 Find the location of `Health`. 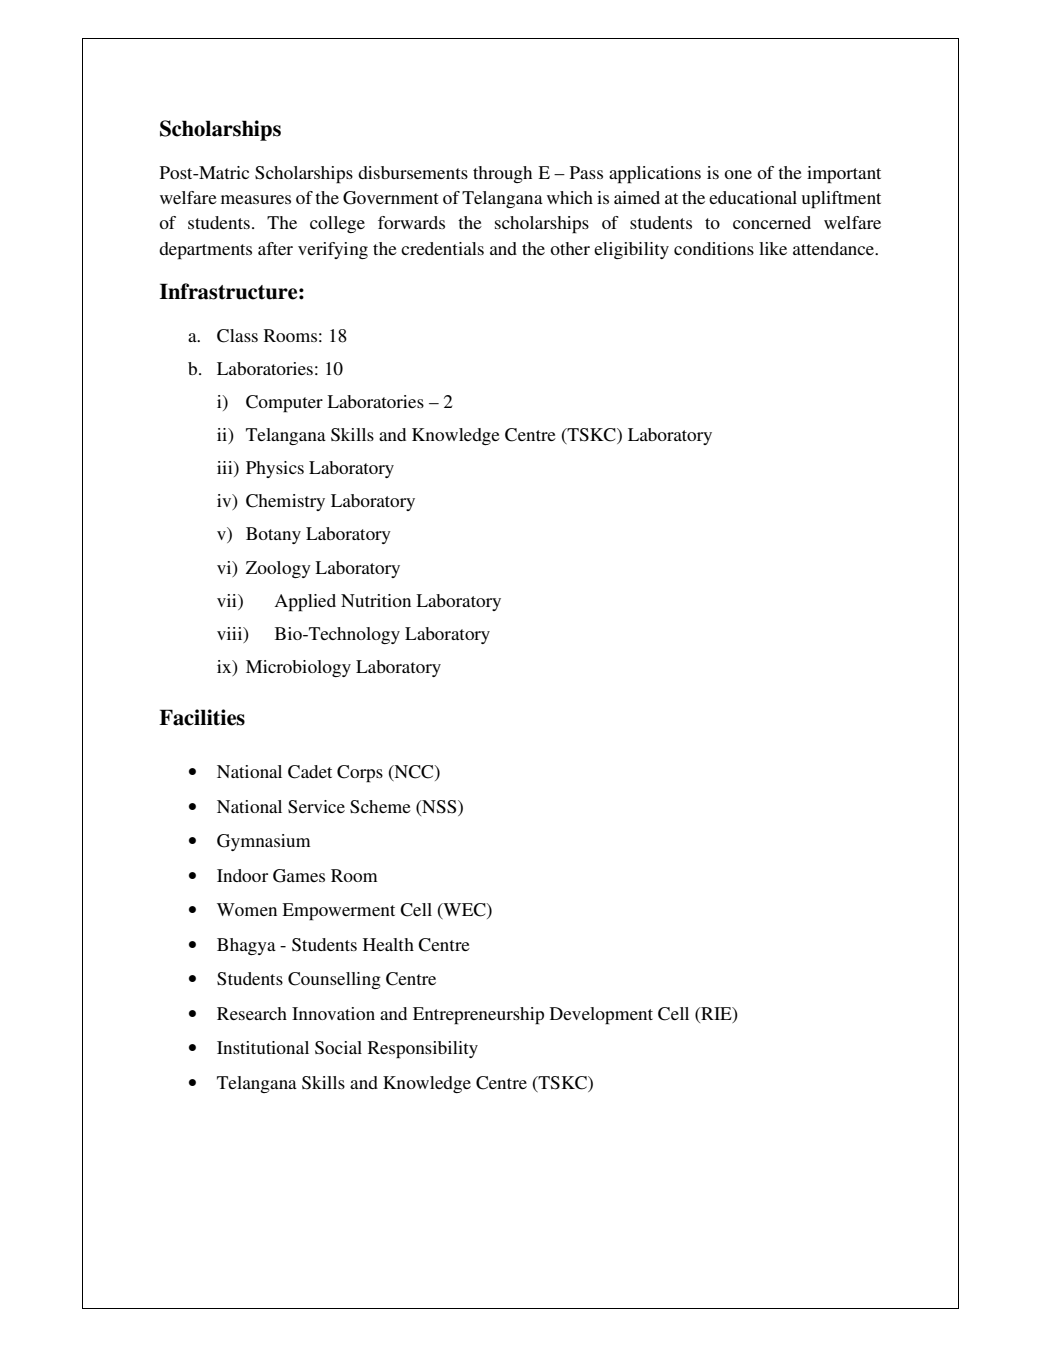

Health is located at coordinates (388, 944).
